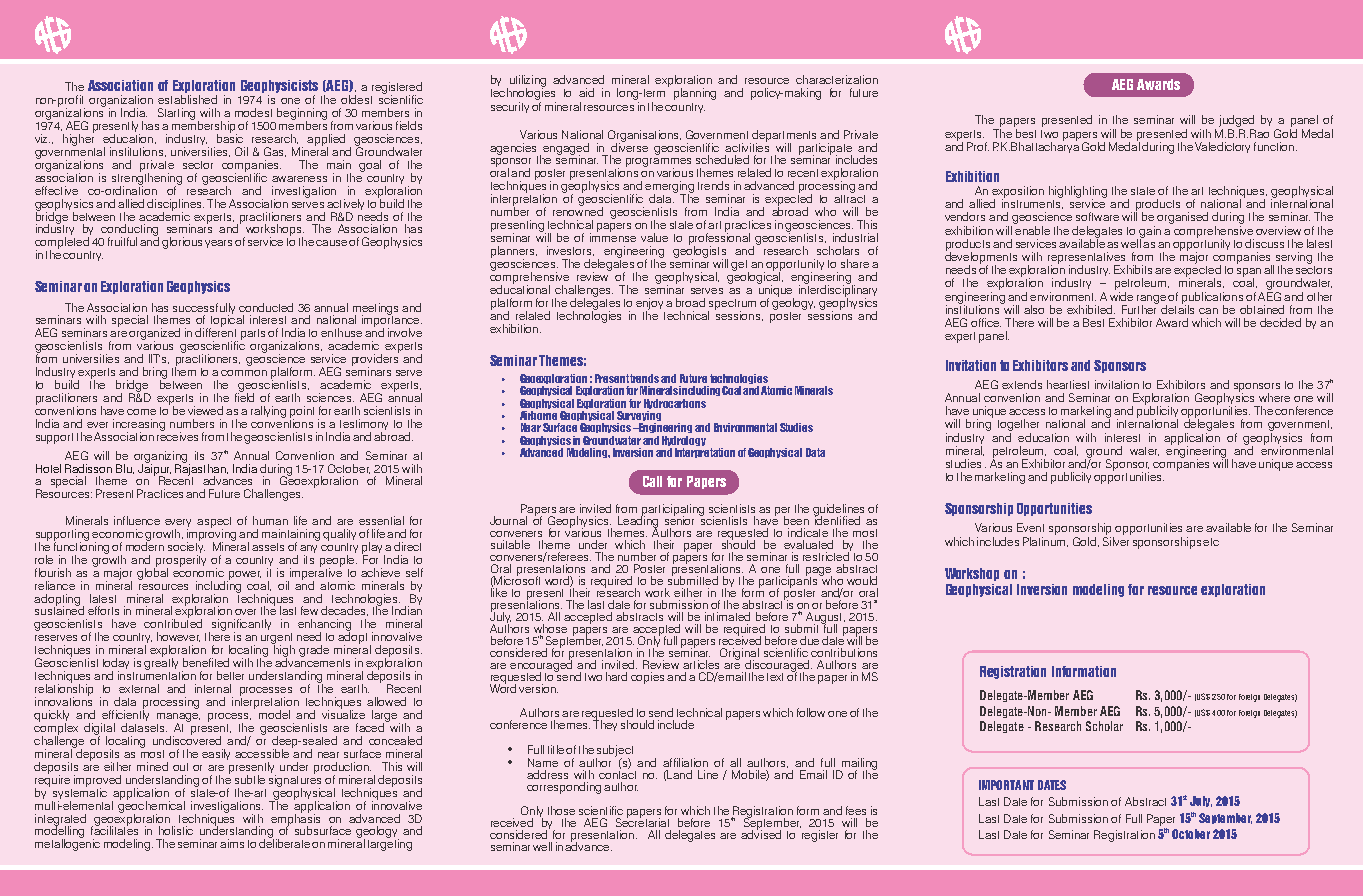 The width and height of the page is (1363, 896). Describe the element at coordinates (241, 626) in the page. I see `significantly` at that location.
